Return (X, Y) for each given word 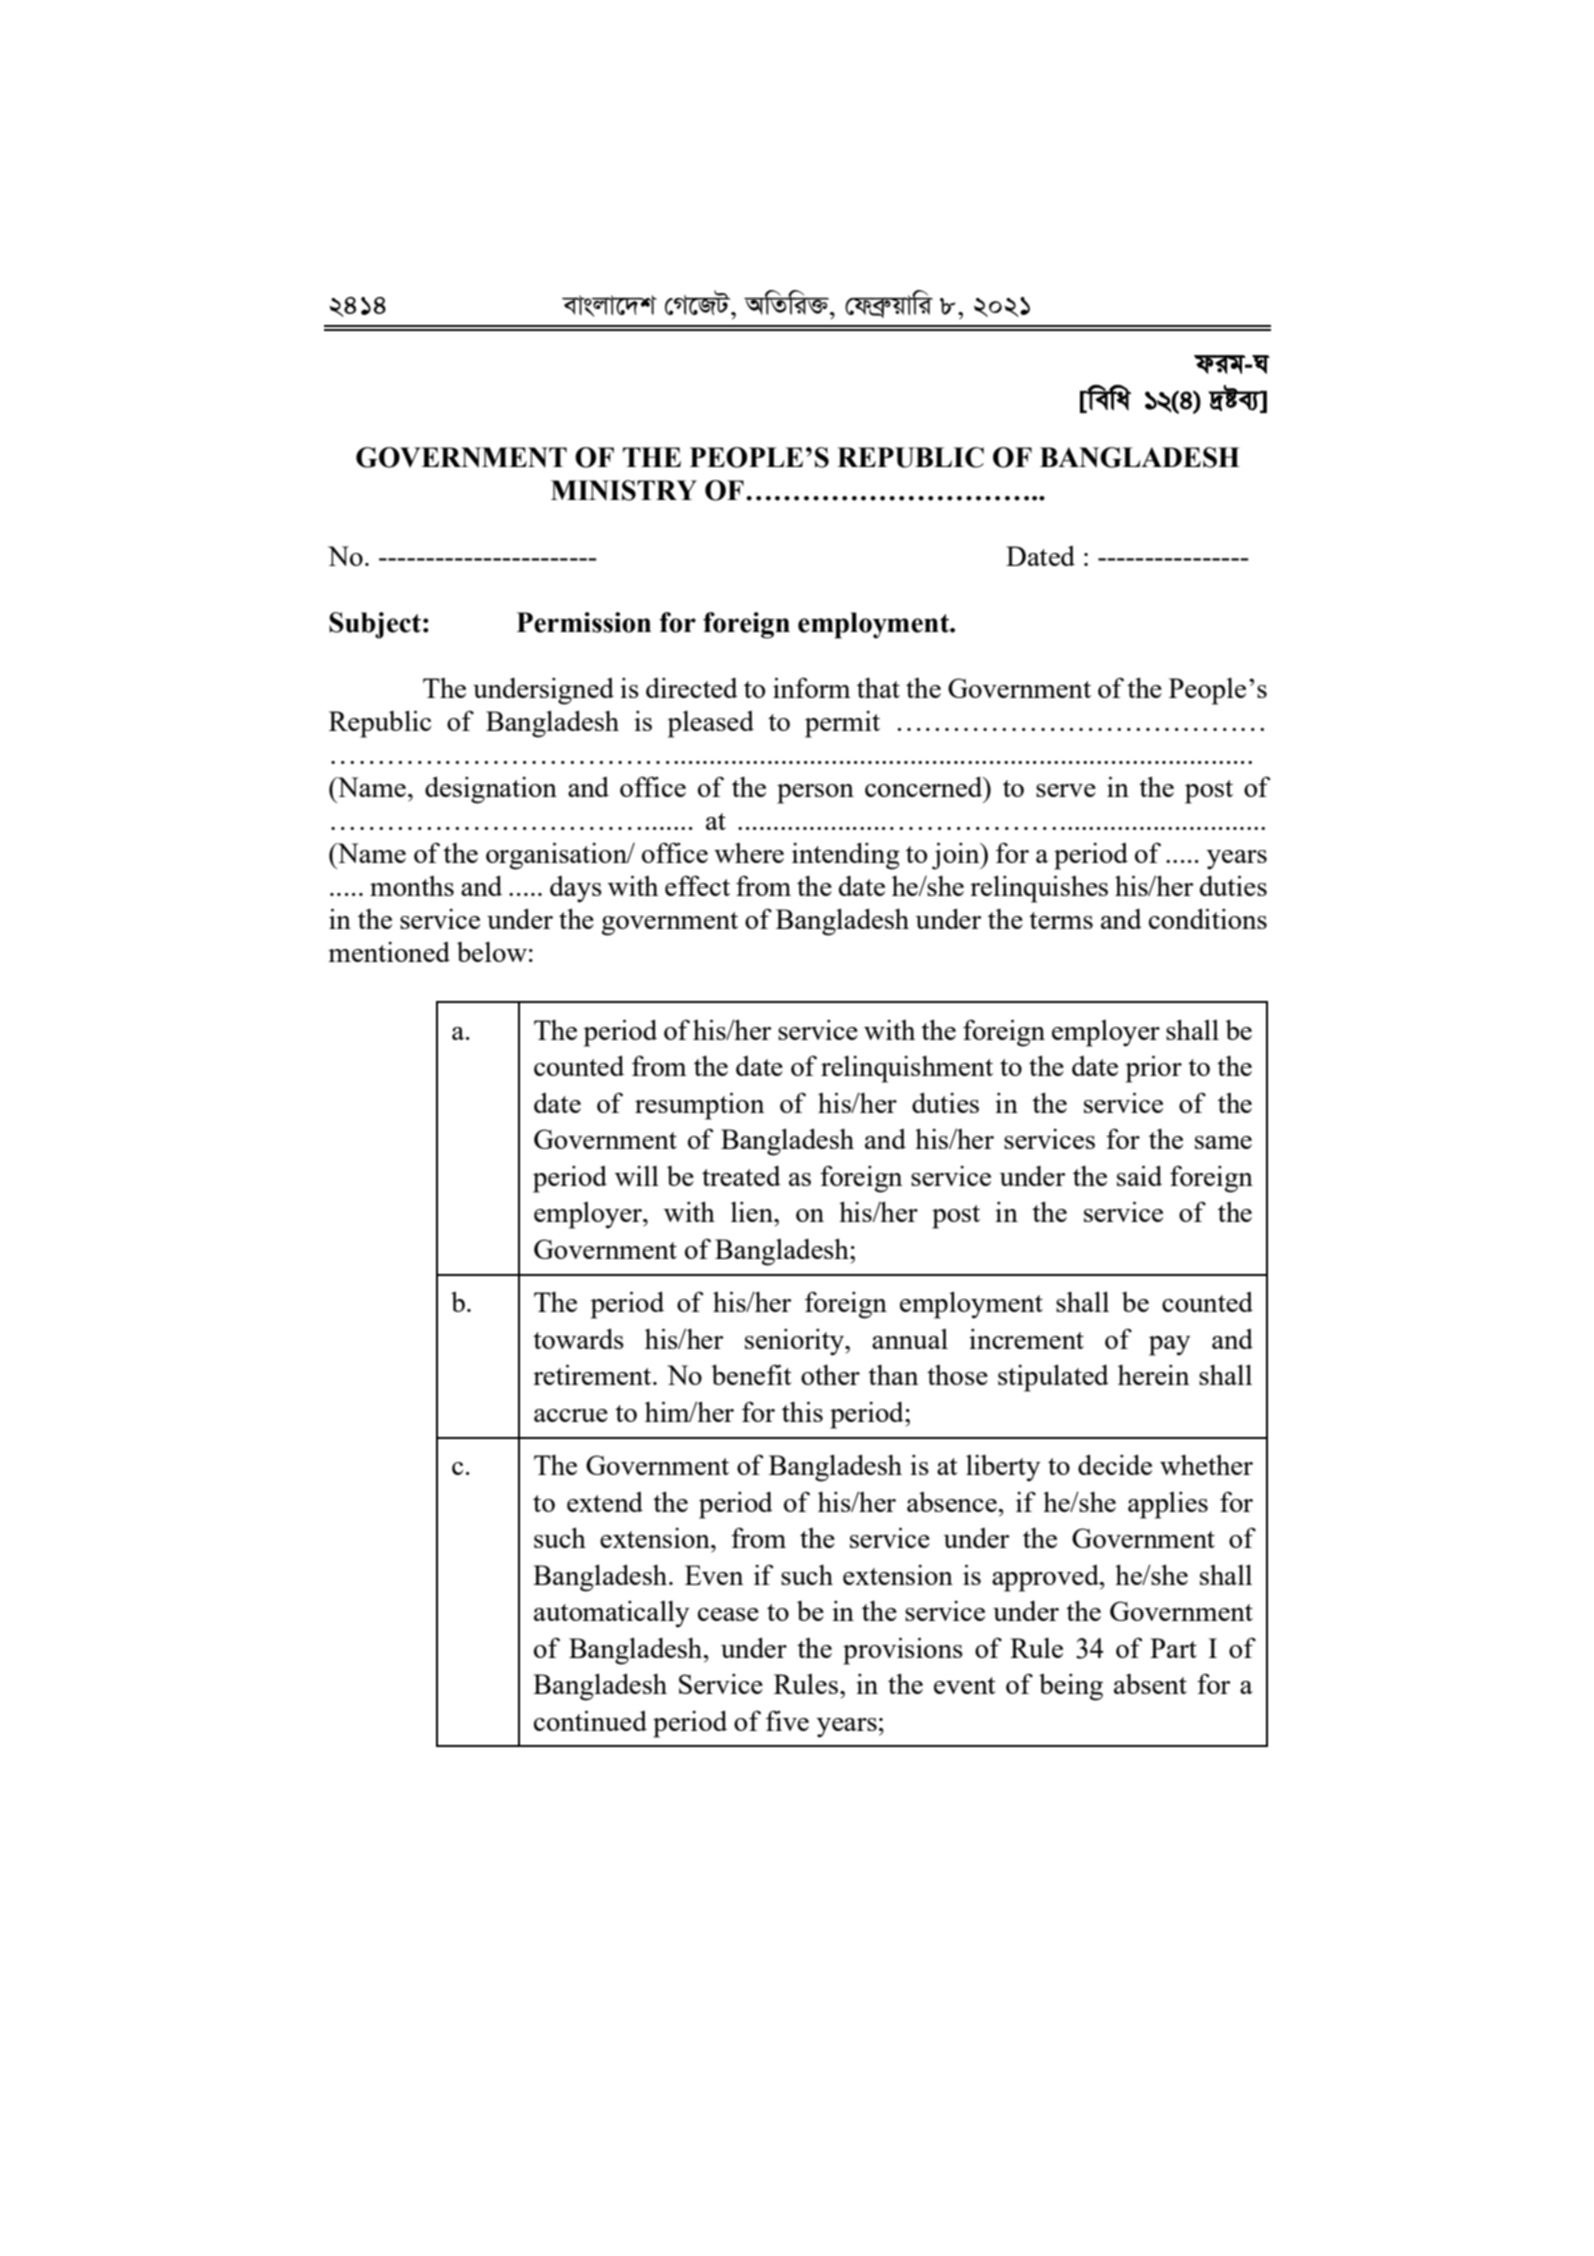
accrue (571, 1415)
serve (1066, 790)
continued (590, 1720)
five (787, 1720)
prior (1154, 1069)
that (878, 688)
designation (491, 790)
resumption (700, 1106)
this (802, 1411)
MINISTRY (624, 490)
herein (1154, 1375)
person (815, 794)
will (637, 1176)
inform (811, 687)
